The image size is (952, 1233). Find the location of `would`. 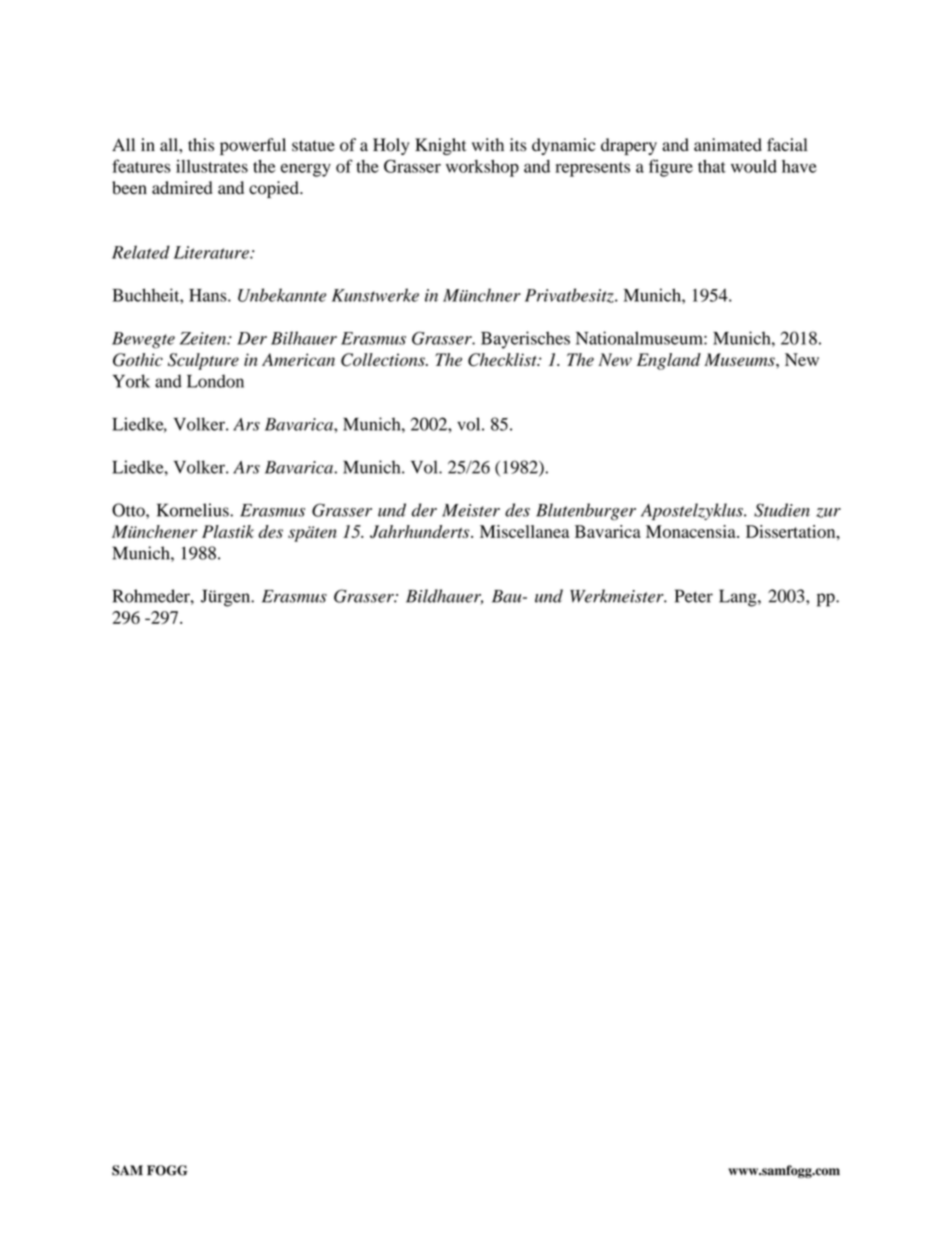

would is located at coordinates (754, 166).
